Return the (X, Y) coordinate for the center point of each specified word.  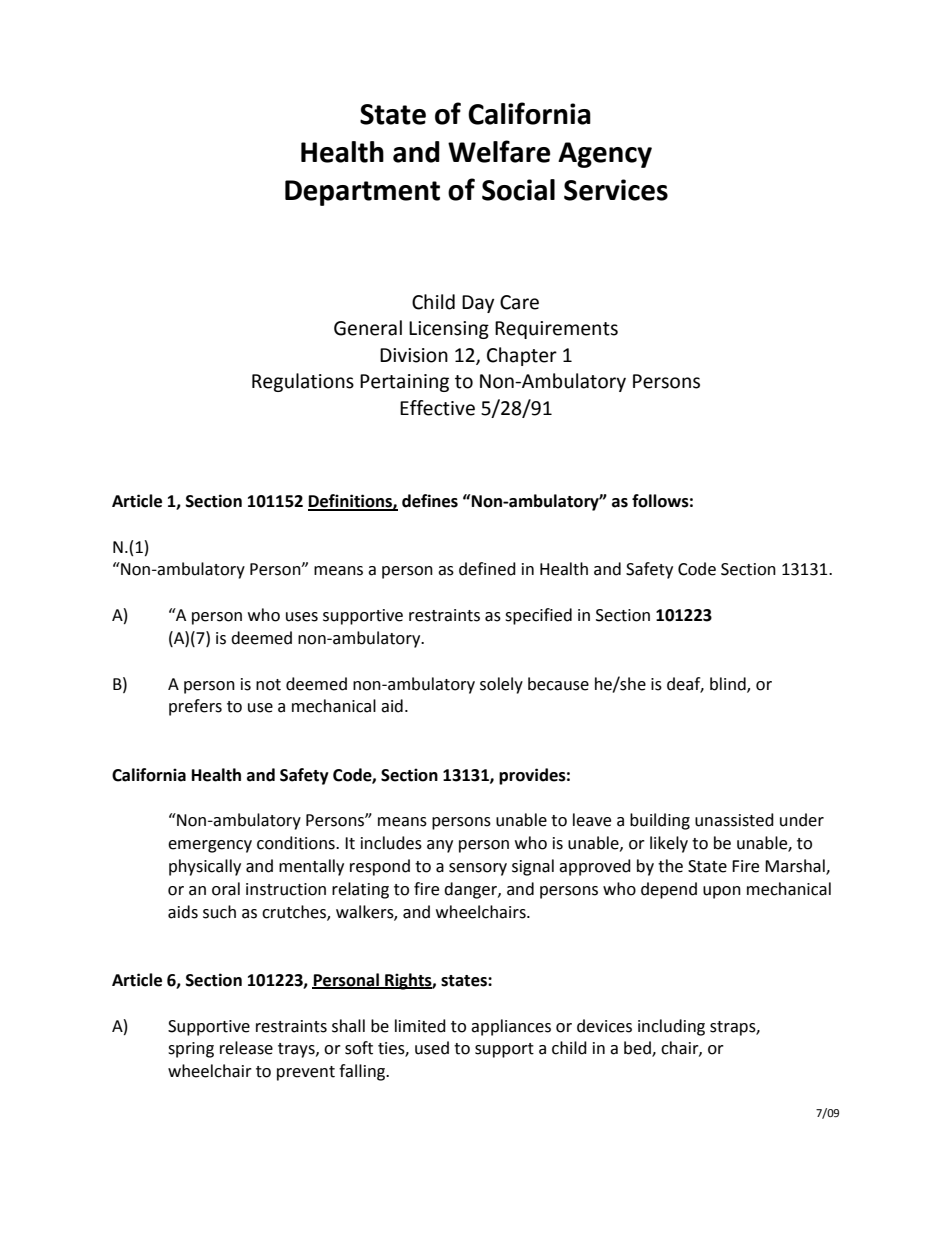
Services (616, 190)
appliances (511, 1027)
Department (362, 193)
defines (430, 501)
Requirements (556, 330)
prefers (195, 707)
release (246, 1048)
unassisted (734, 820)
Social (518, 190)
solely (501, 685)
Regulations (303, 382)
